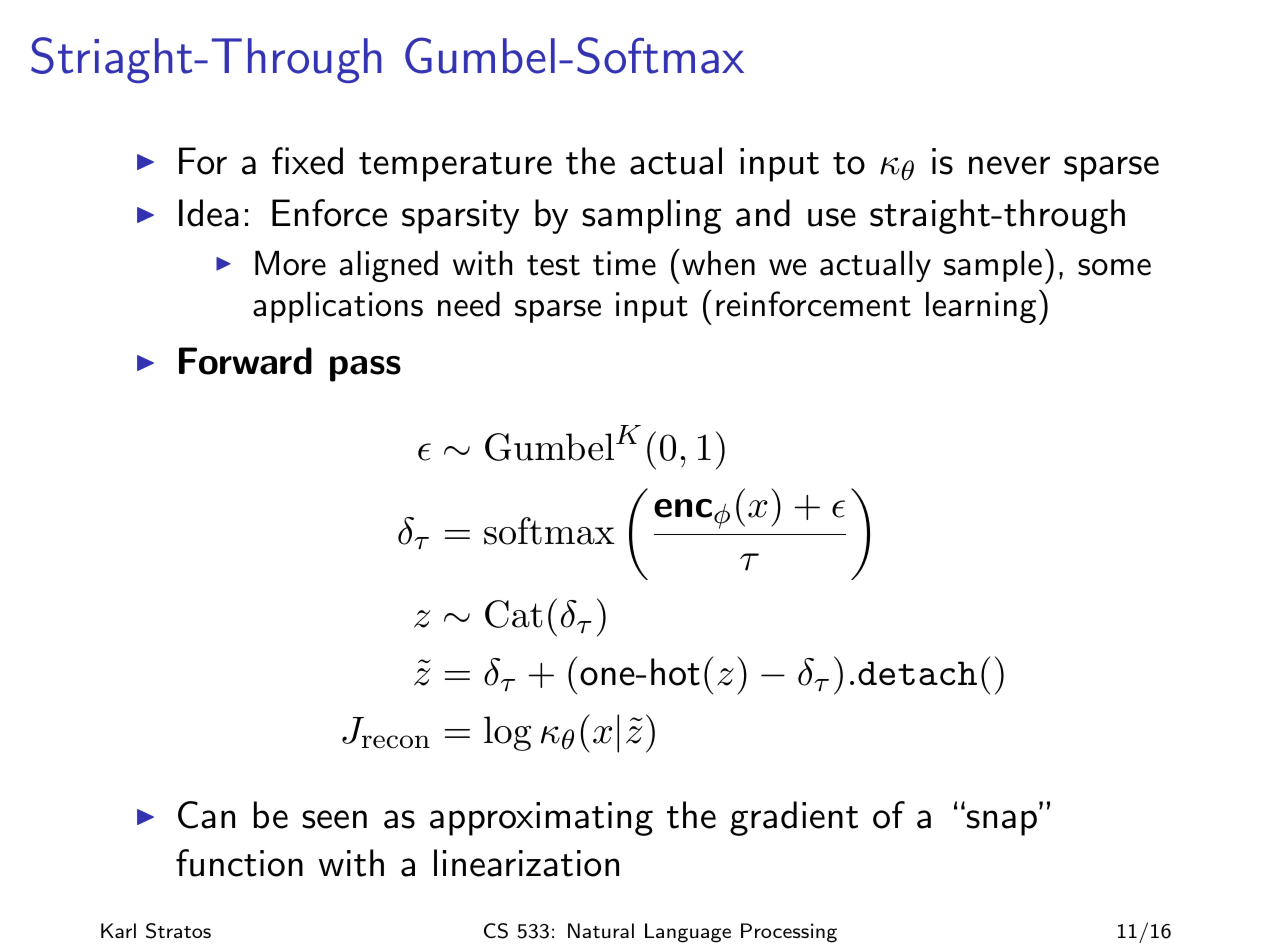 The image size is (1271, 952). I want to click on Idea, so click(209, 213).
